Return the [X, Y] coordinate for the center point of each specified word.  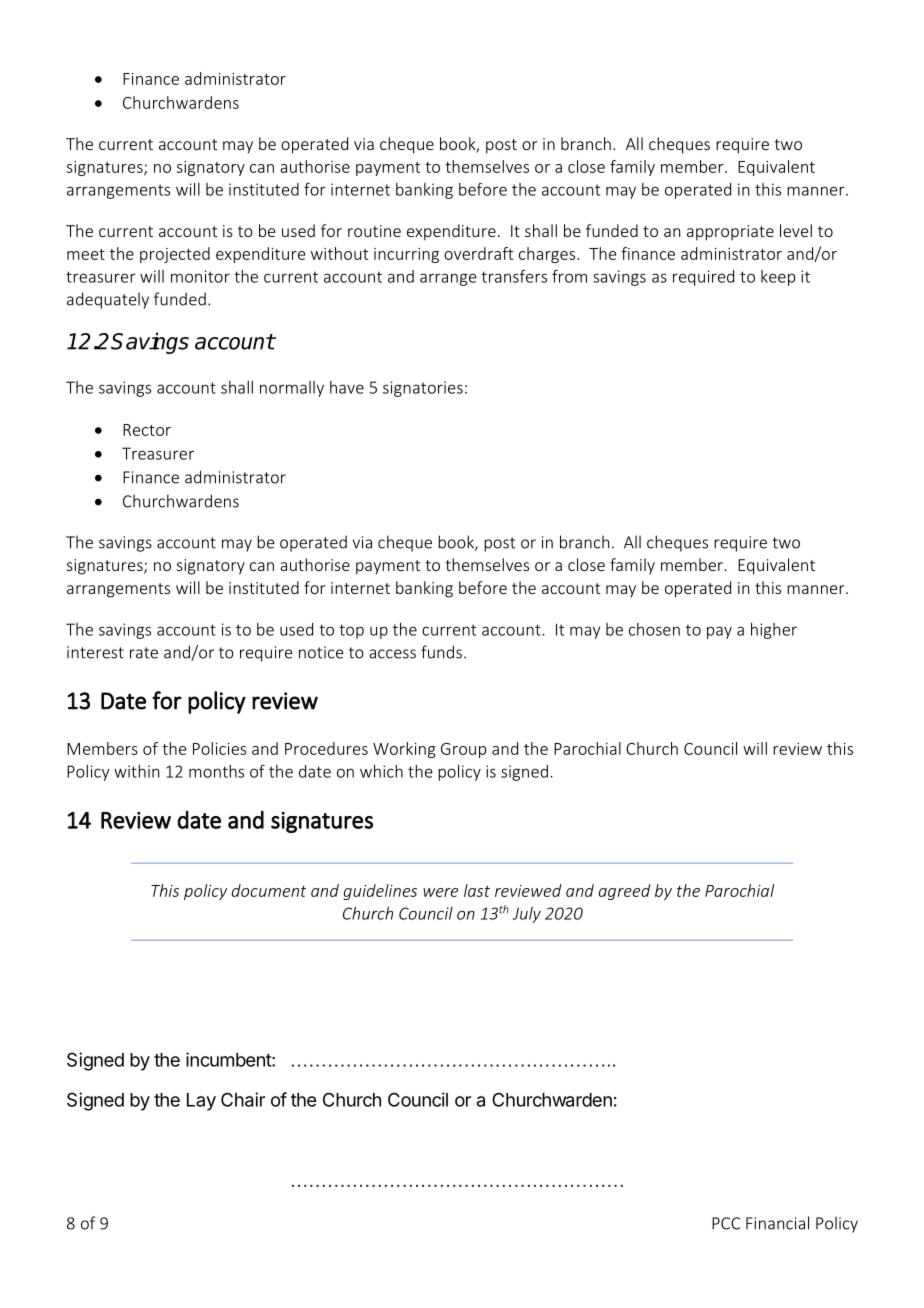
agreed [625, 892]
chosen [654, 629]
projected [175, 255]
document [269, 890]
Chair [243, 1099]
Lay [201, 1102]
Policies [219, 748]
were [440, 892]
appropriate [730, 233]
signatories [423, 389]
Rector [147, 430]
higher [774, 631]
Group [463, 750]
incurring [406, 255]
